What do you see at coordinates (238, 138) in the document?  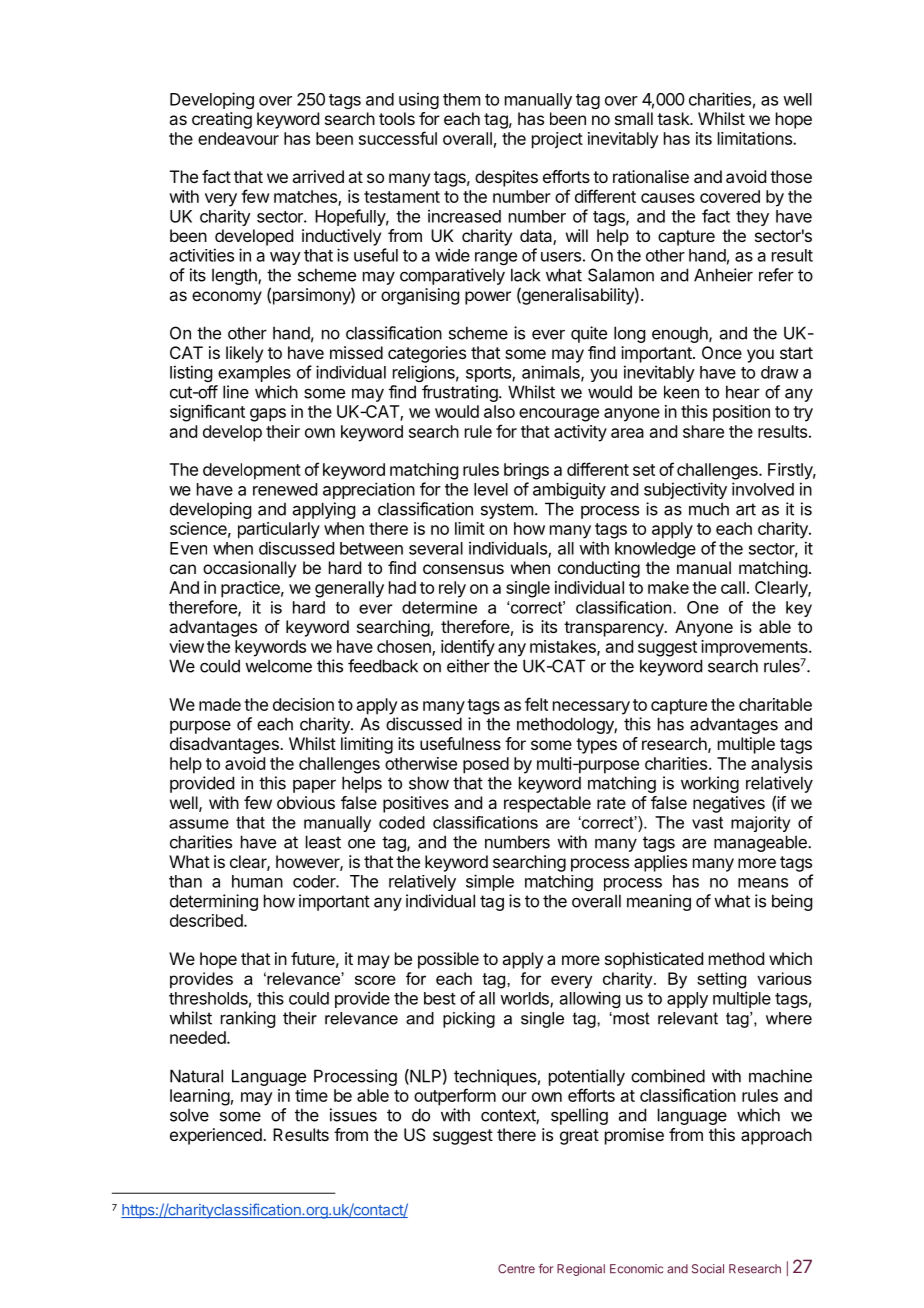 I see `endeavour` at bounding box center [238, 138].
